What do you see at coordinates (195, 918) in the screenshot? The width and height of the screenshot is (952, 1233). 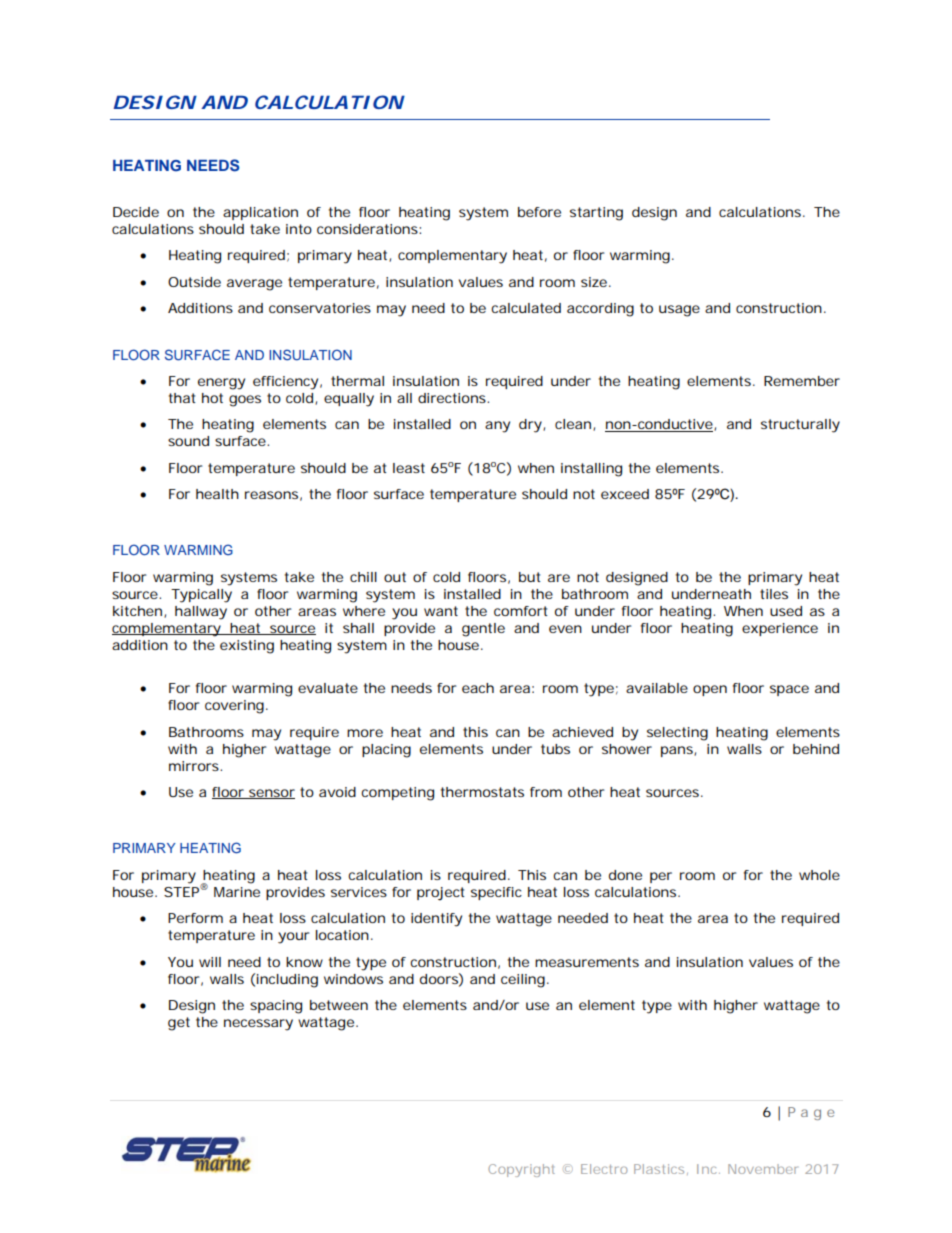 I see `Perform` at bounding box center [195, 918].
